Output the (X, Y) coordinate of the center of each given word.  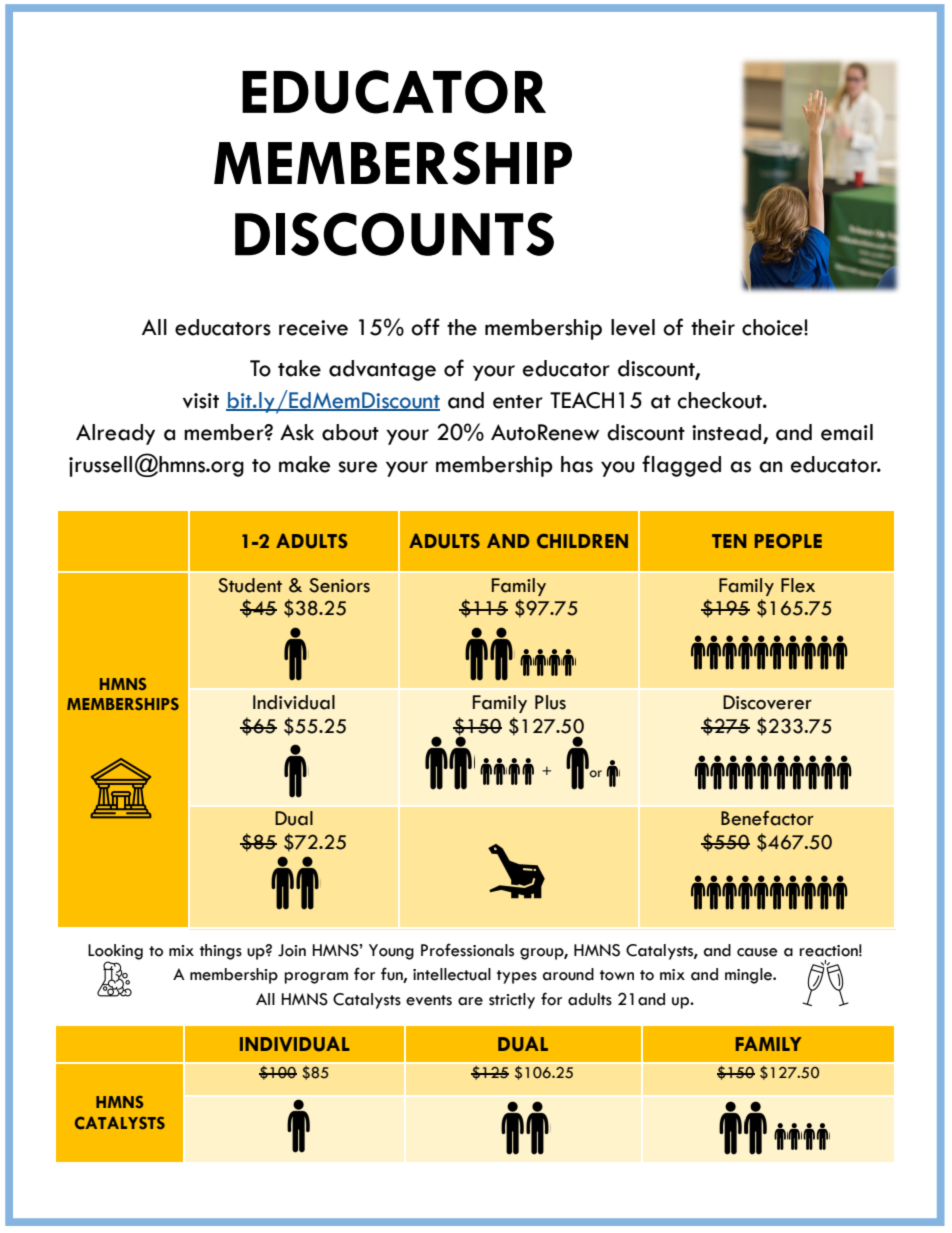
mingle (750, 976)
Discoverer (767, 702)
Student (250, 585)
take (299, 368)
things (221, 952)
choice (773, 327)
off (425, 327)
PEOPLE (788, 541)
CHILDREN (582, 541)
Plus (550, 702)
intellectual (452, 974)
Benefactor (767, 818)
